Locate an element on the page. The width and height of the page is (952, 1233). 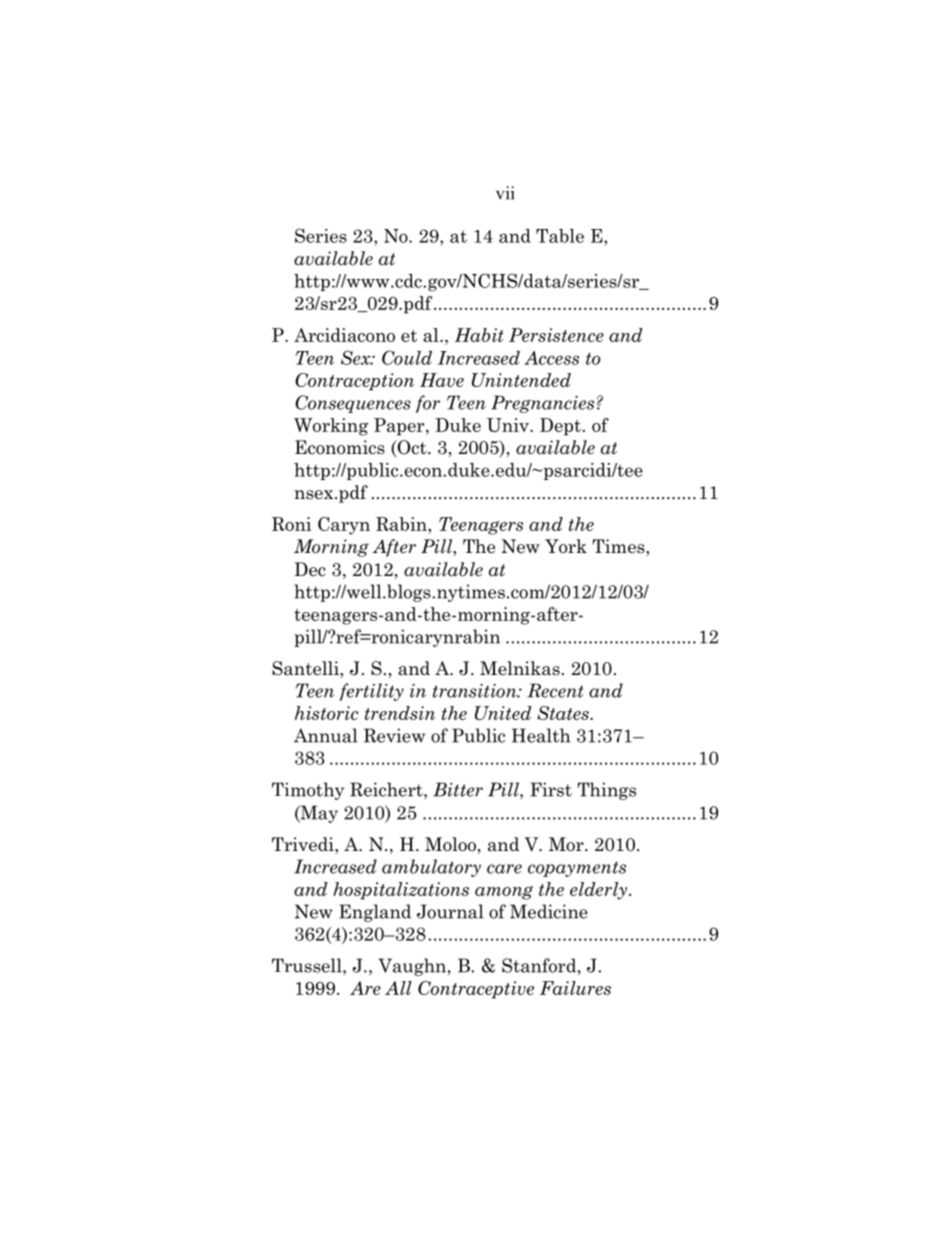
vii is located at coordinates (505, 193).
